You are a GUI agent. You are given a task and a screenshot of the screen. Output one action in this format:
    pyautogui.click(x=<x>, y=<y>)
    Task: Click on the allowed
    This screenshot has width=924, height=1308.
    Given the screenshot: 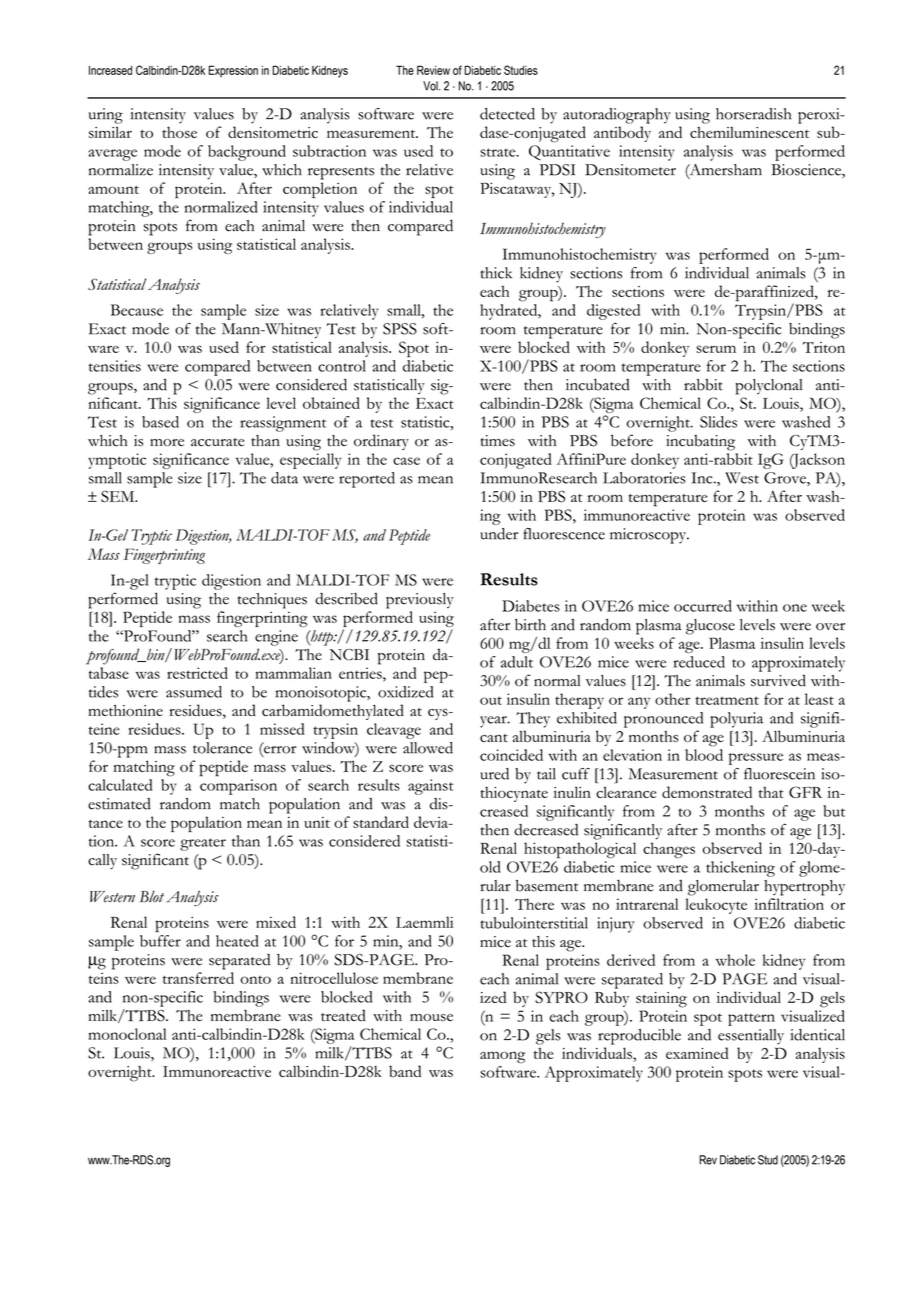 What is the action you would take?
    pyautogui.click(x=428, y=748)
